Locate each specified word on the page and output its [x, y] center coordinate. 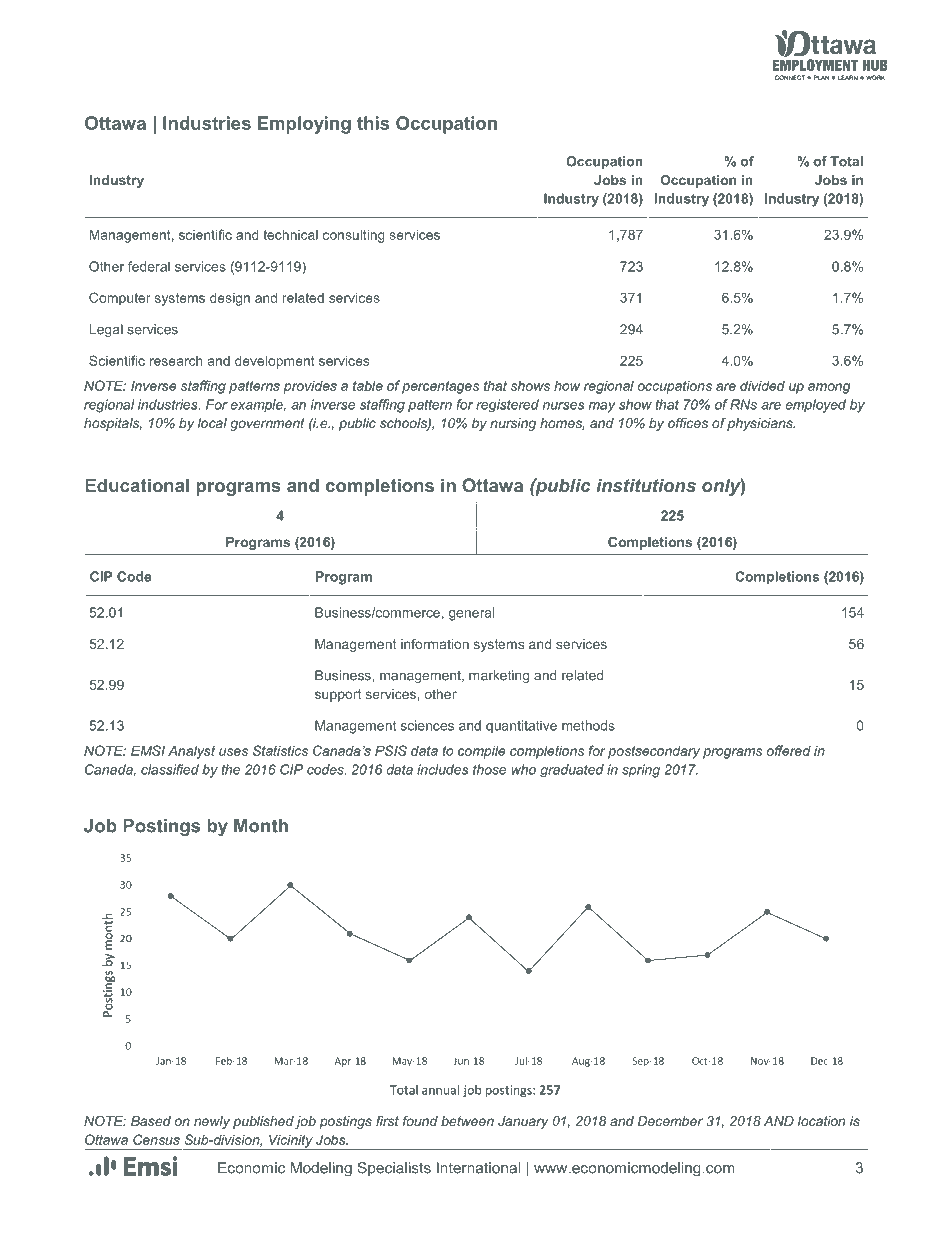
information [435, 644]
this [373, 123]
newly [212, 1122]
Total [846, 161]
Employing [304, 125]
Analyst [191, 752]
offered [789, 750]
